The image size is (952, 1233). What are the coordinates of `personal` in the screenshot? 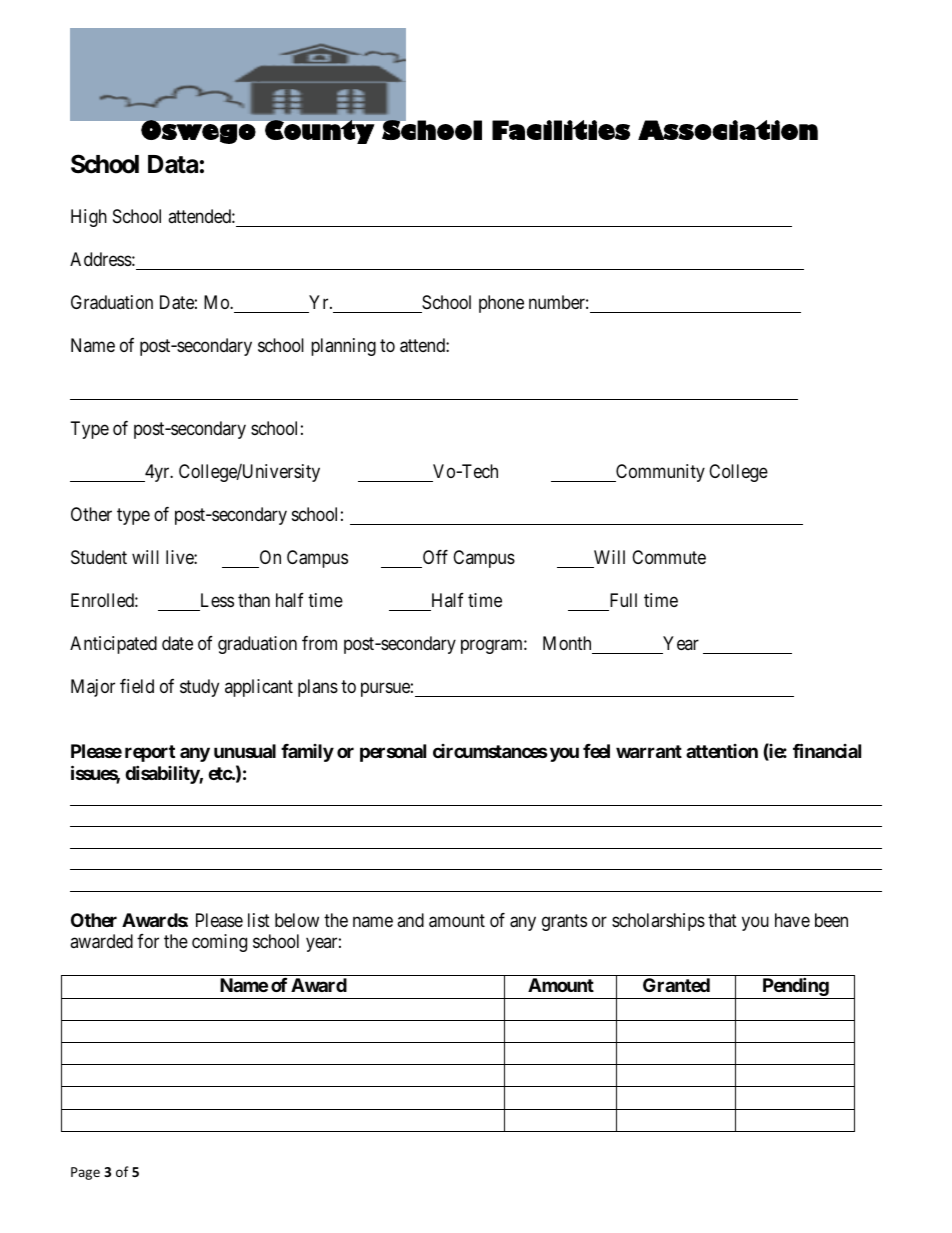 It's located at (393, 753).
